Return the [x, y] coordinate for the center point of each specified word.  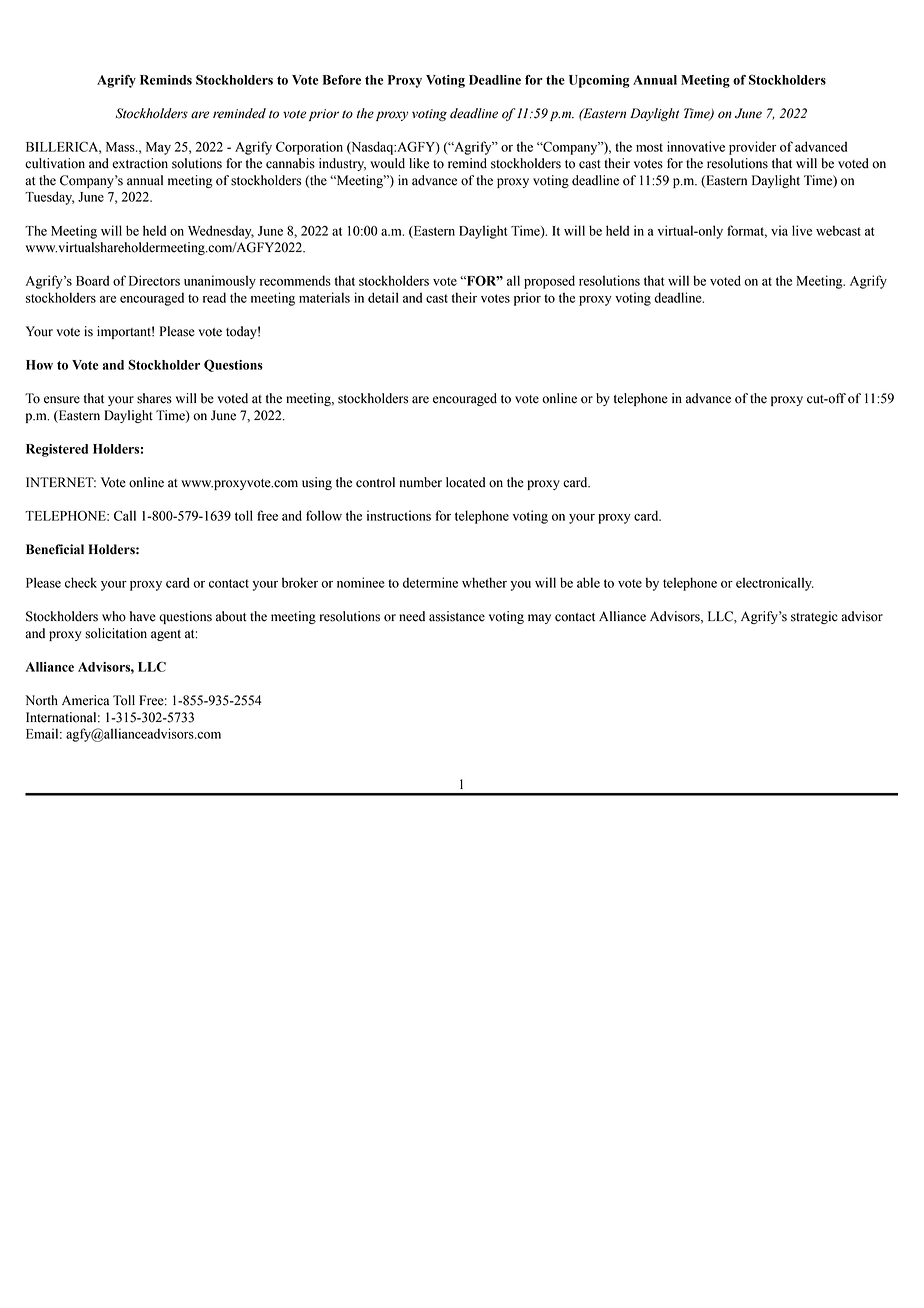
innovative [696, 146]
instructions [399, 515]
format [747, 231]
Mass [121, 147]
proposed [549, 282]
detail [383, 297]
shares [154, 398]
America [85, 700]
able [588, 582]
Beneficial [55, 549]
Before [342, 80]
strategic [814, 617]
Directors [154, 280]
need [412, 616]
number [421, 482]
